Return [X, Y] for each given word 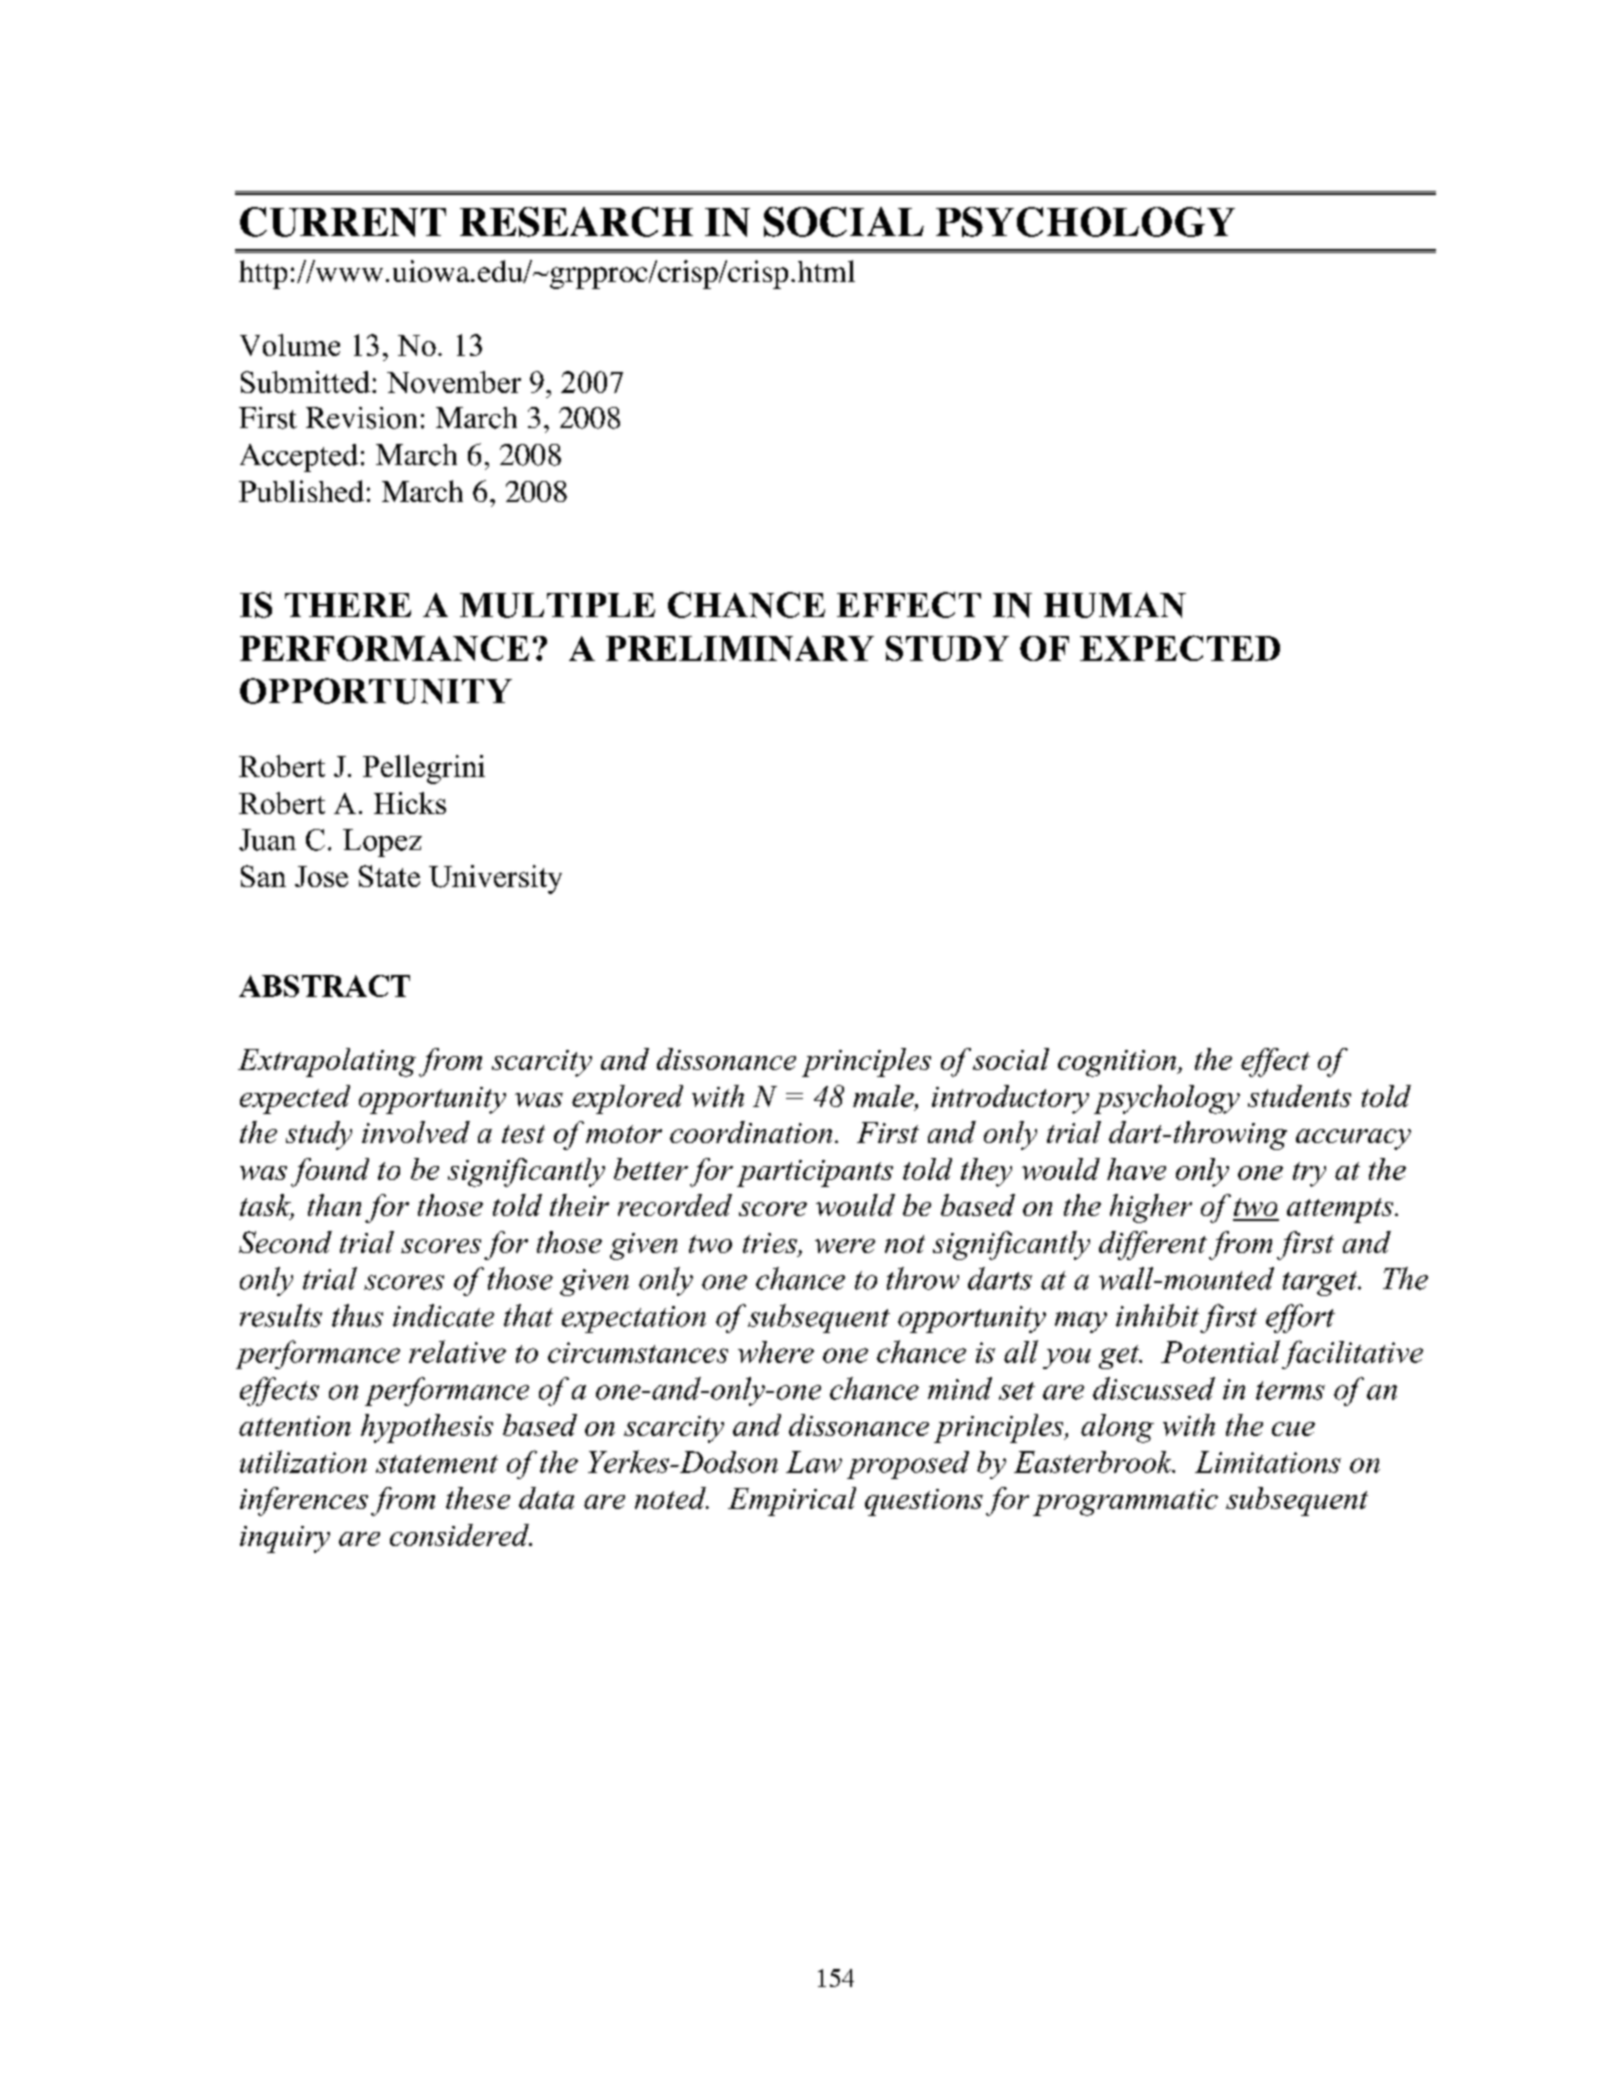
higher [1151, 1208]
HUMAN [1115, 605]
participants [815, 1173]
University [495, 879]
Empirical [792, 1501]
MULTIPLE [557, 605]
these [478, 1498]
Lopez [382, 843]
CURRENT [343, 222]
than [334, 1205]
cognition [1118, 1063]
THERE [348, 605]
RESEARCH [576, 222]
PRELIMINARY [740, 648]
